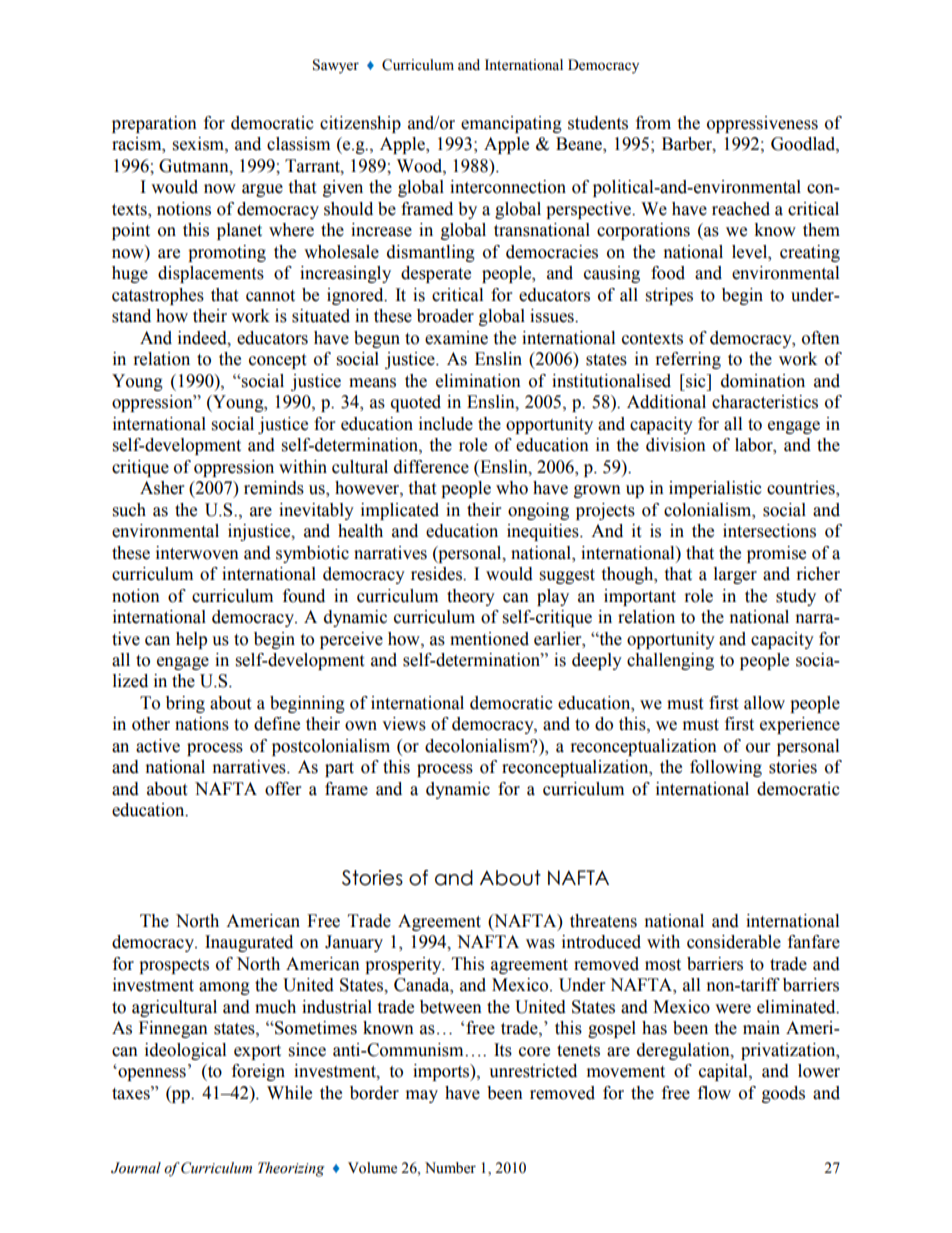  I want to click on include, so click(446, 424).
